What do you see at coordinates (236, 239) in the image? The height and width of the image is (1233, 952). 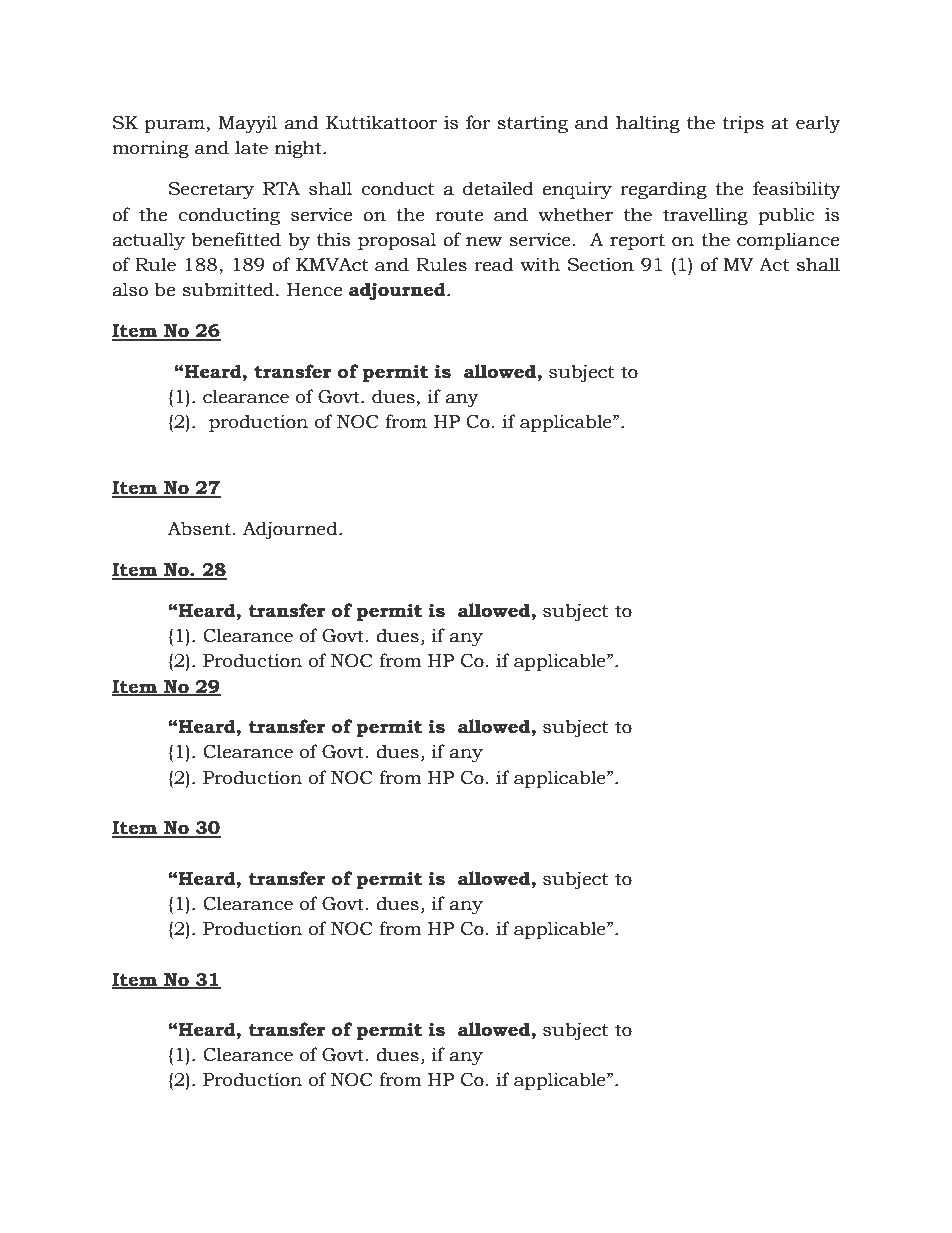 I see `benefitted` at bounding box center [236, 239].
